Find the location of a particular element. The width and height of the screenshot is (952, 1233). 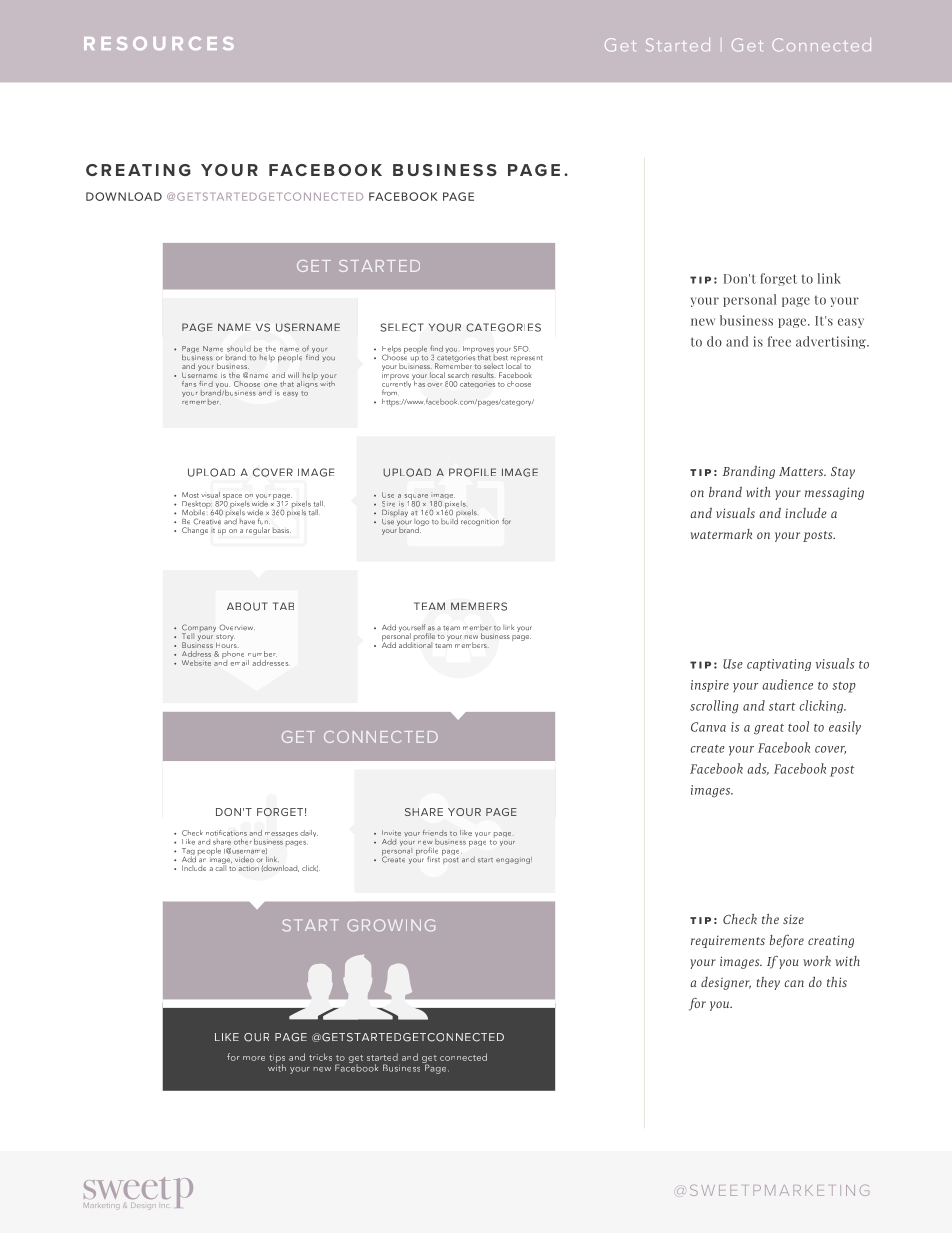

regular is located at coordinates (258, 531).
